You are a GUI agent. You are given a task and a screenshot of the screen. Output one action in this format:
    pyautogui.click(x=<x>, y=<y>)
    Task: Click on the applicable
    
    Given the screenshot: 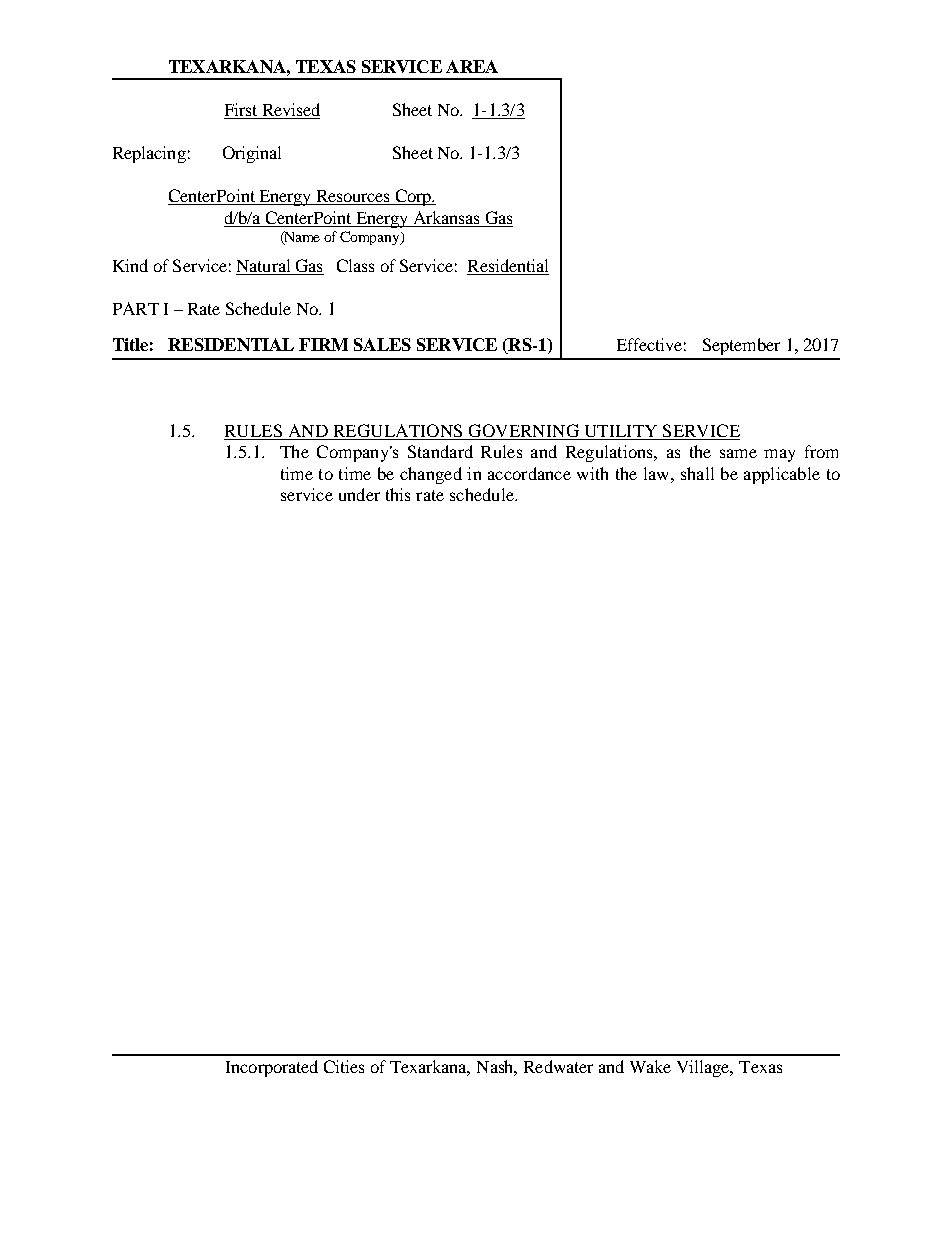 What is the action you would take?
    pyautogui.click(x=782, y=475)
